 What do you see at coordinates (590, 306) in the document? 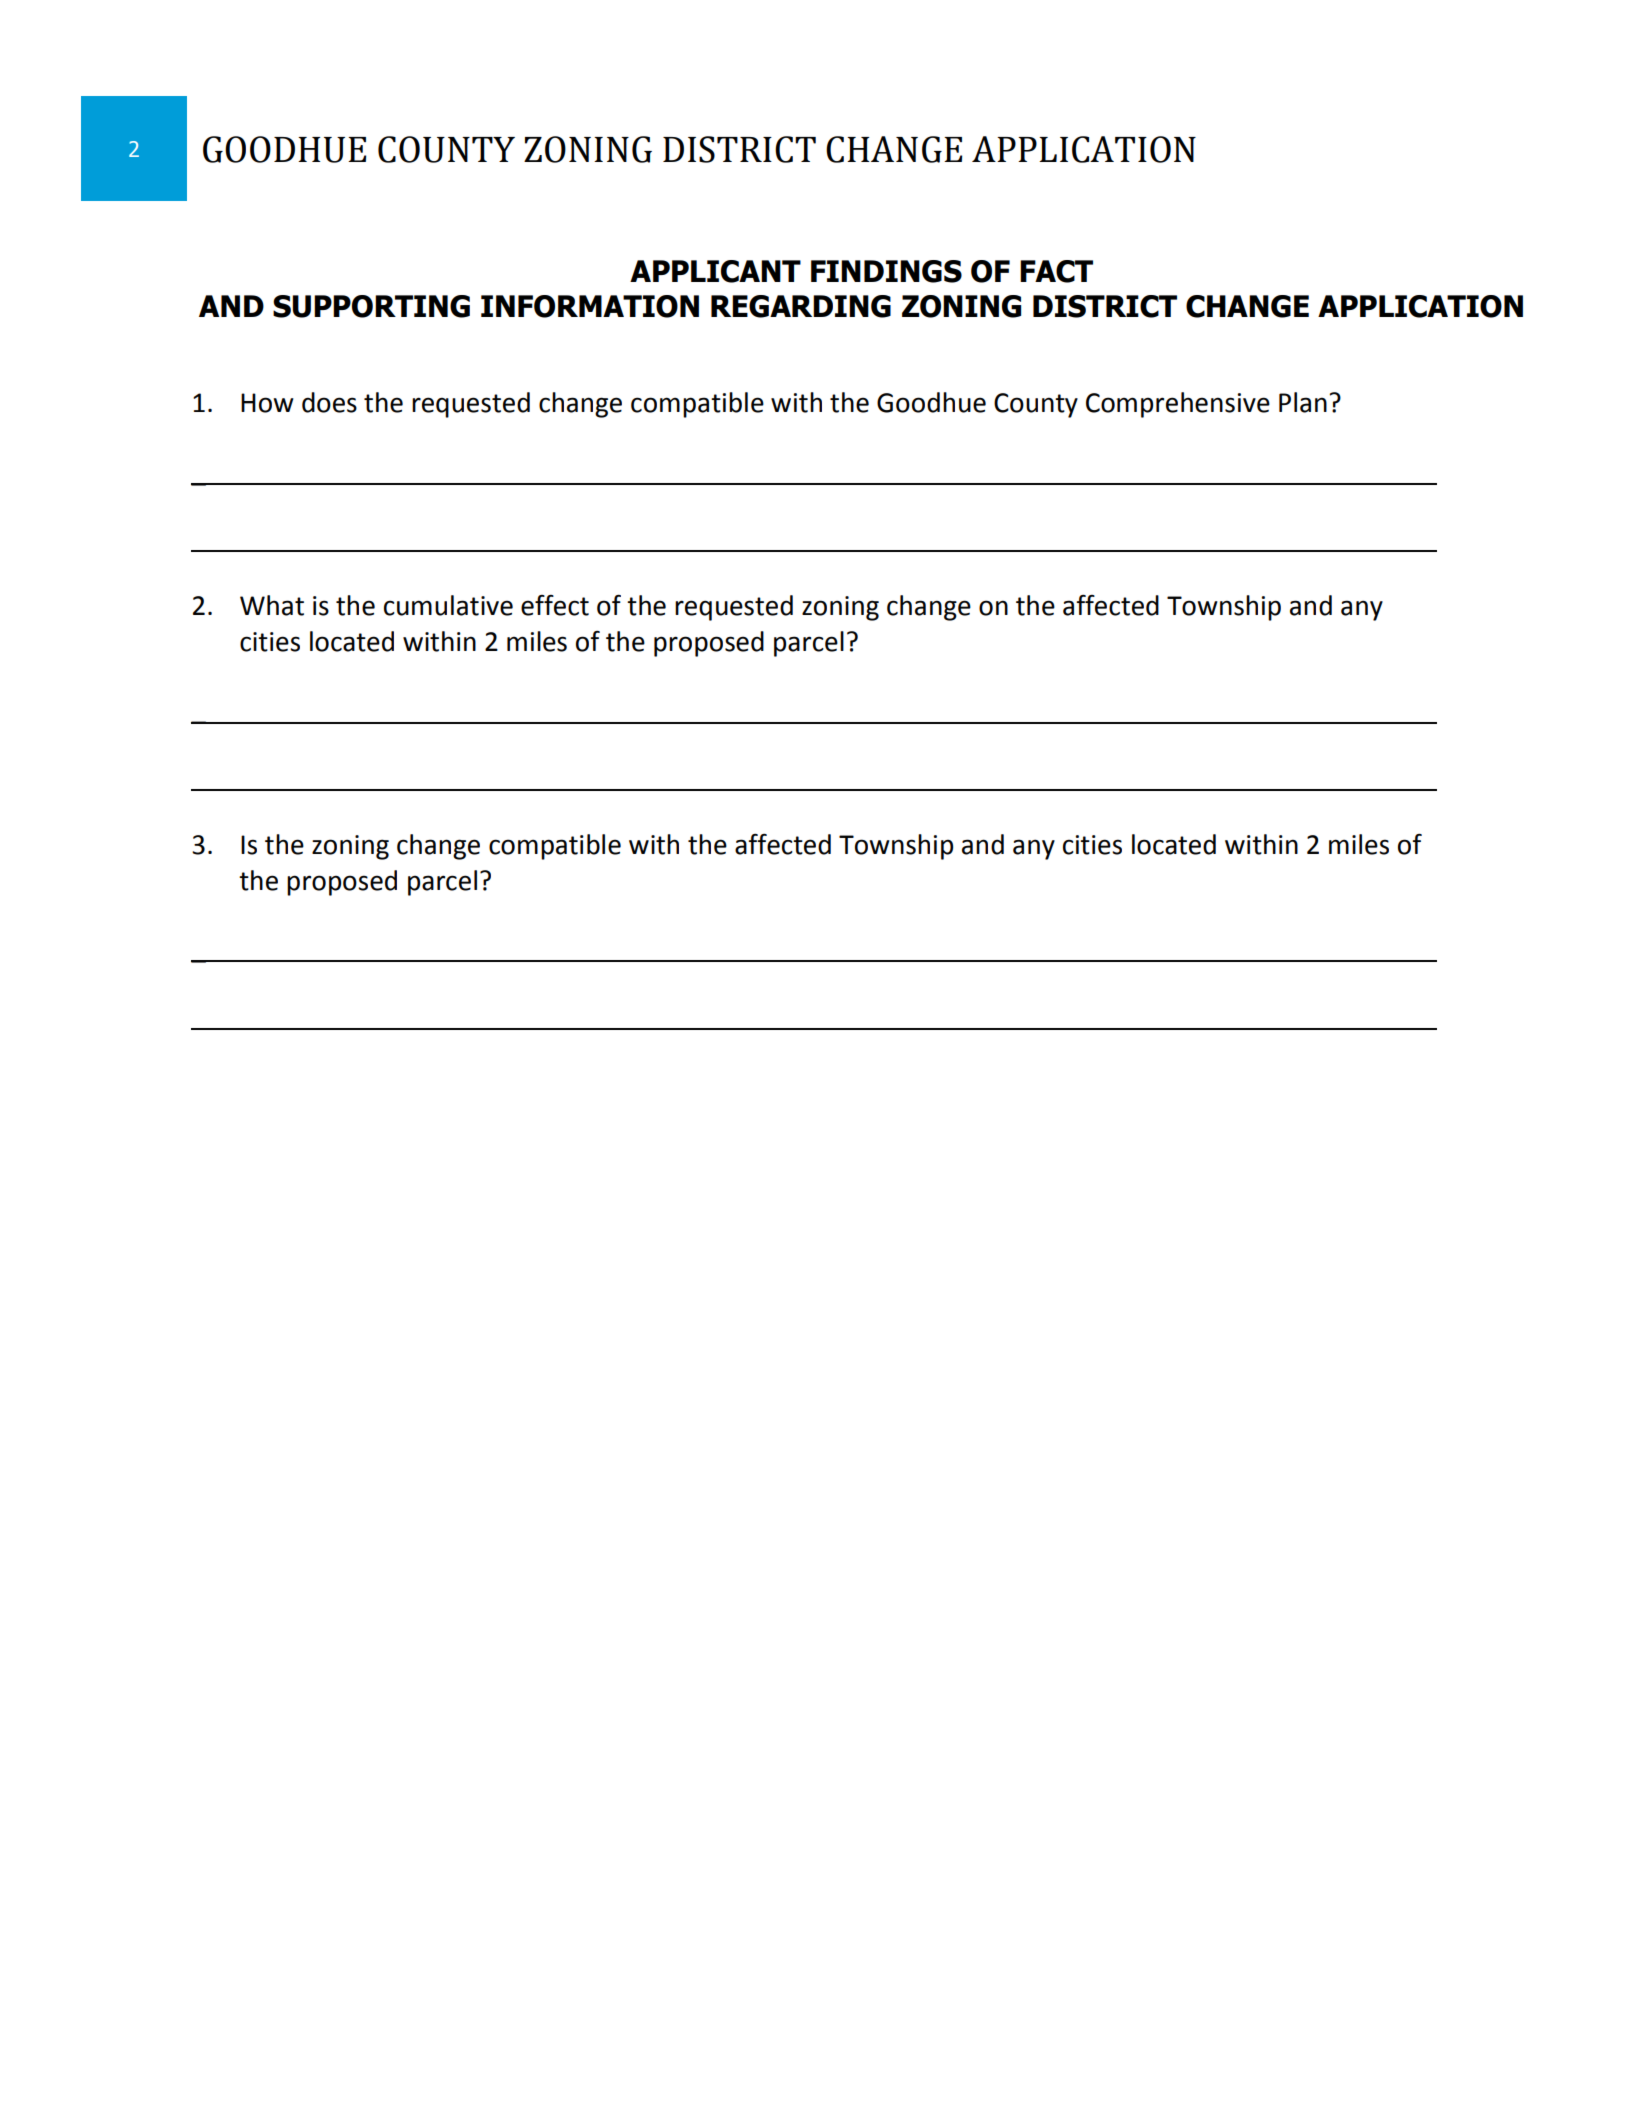
I see `INFORMATION` at bounding box center [590, 306].
